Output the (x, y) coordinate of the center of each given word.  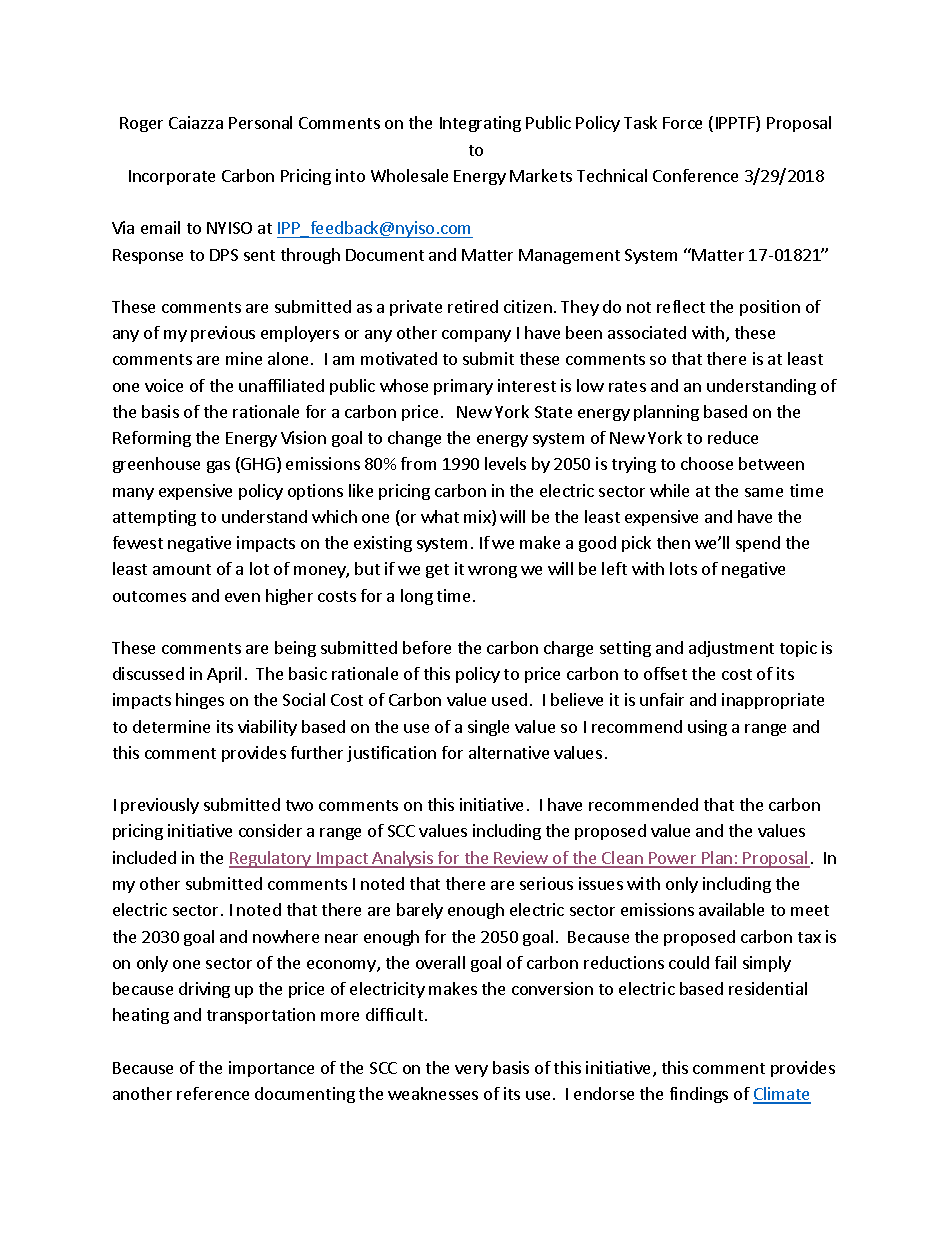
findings (699, 1095)
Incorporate (172, 177)
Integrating (480, 124)
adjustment (731, 649)
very (471, 1071)
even (242, 597)
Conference (695, 175)
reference (213, 1093)
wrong (492, 572)
